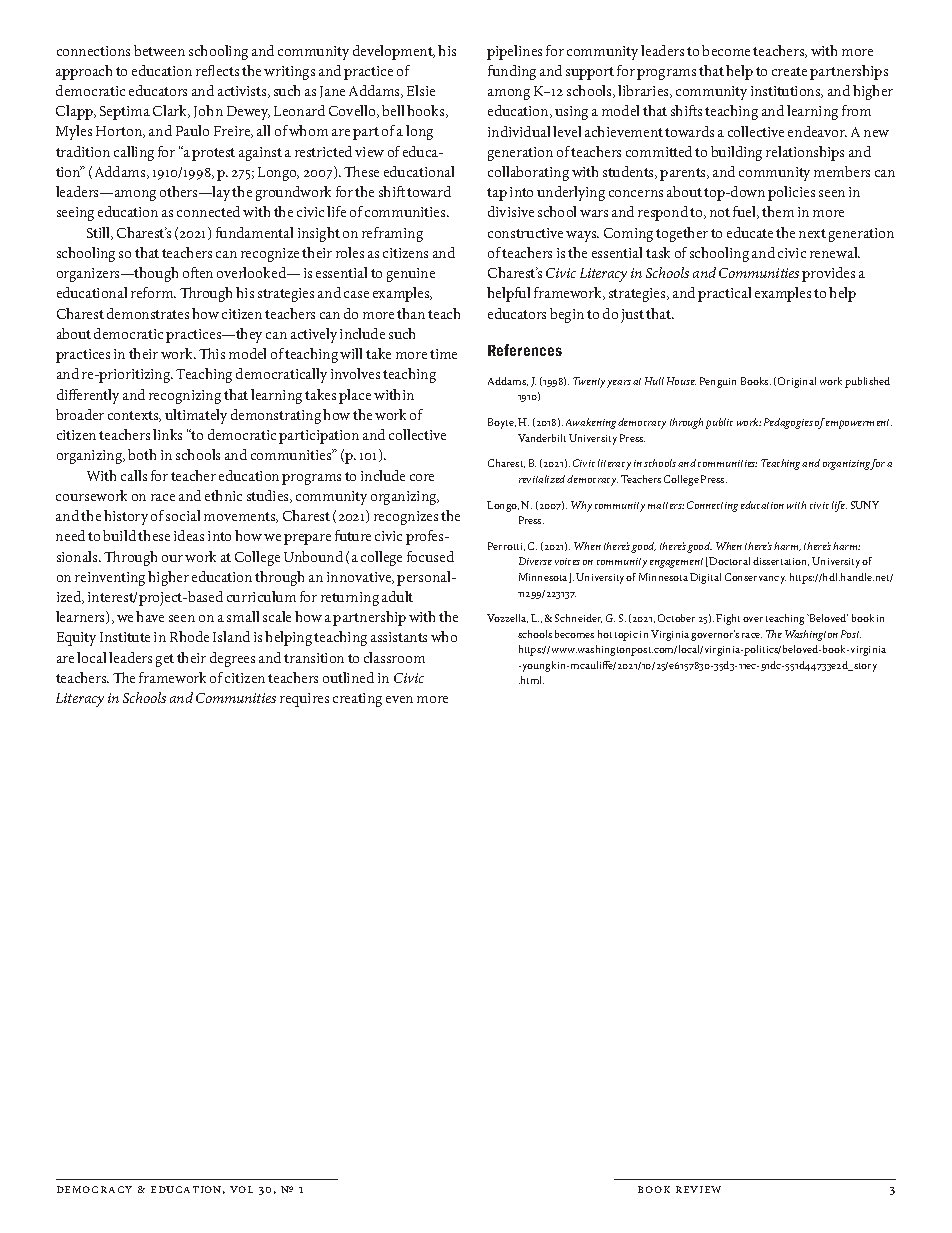  What do you see at coordinates (156, 274) in the screenshot?
I see `though` at bounding box center [156, 274].
